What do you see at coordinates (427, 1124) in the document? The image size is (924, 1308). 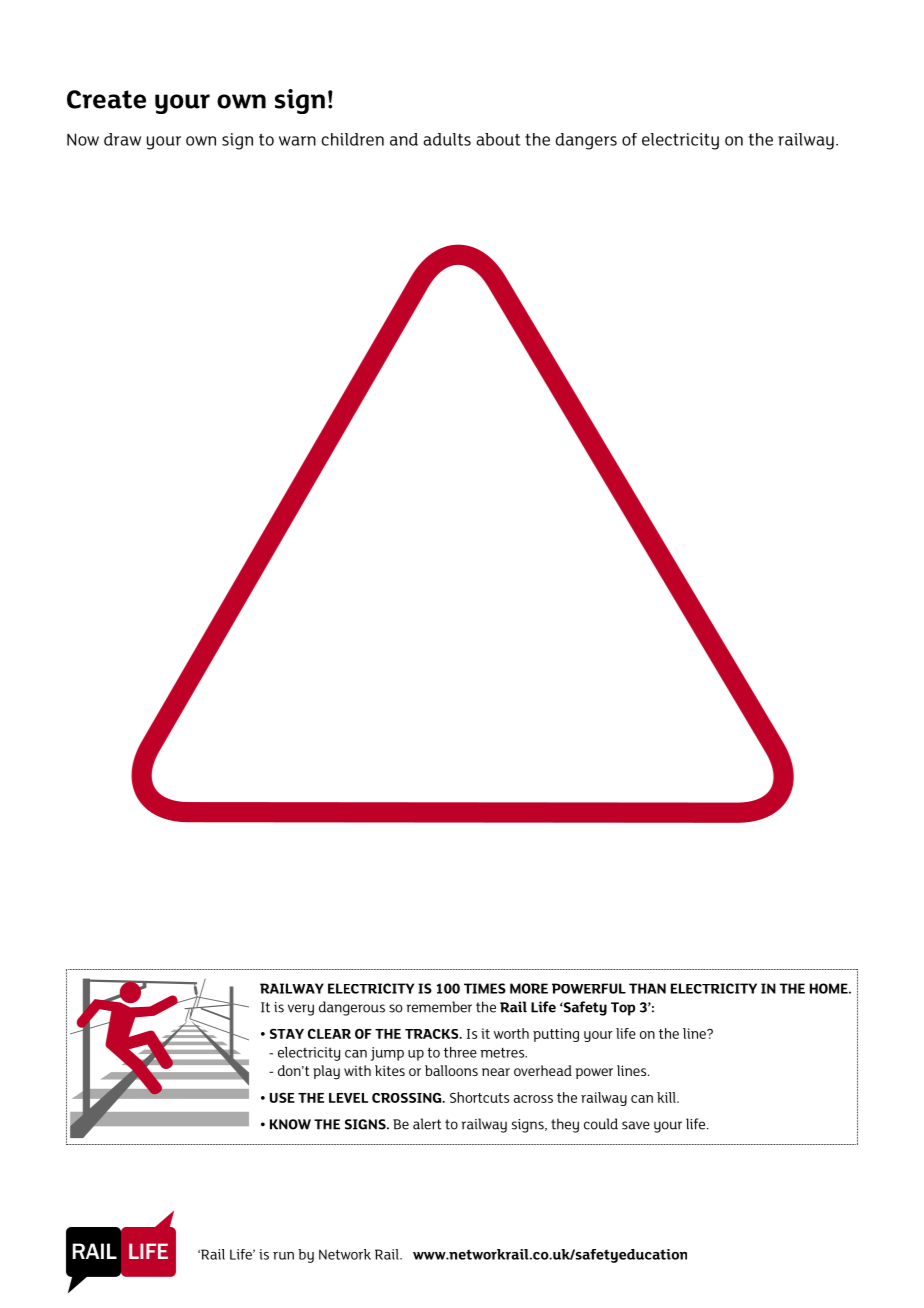 I see `alert` at bounding box center [427, 1124].
